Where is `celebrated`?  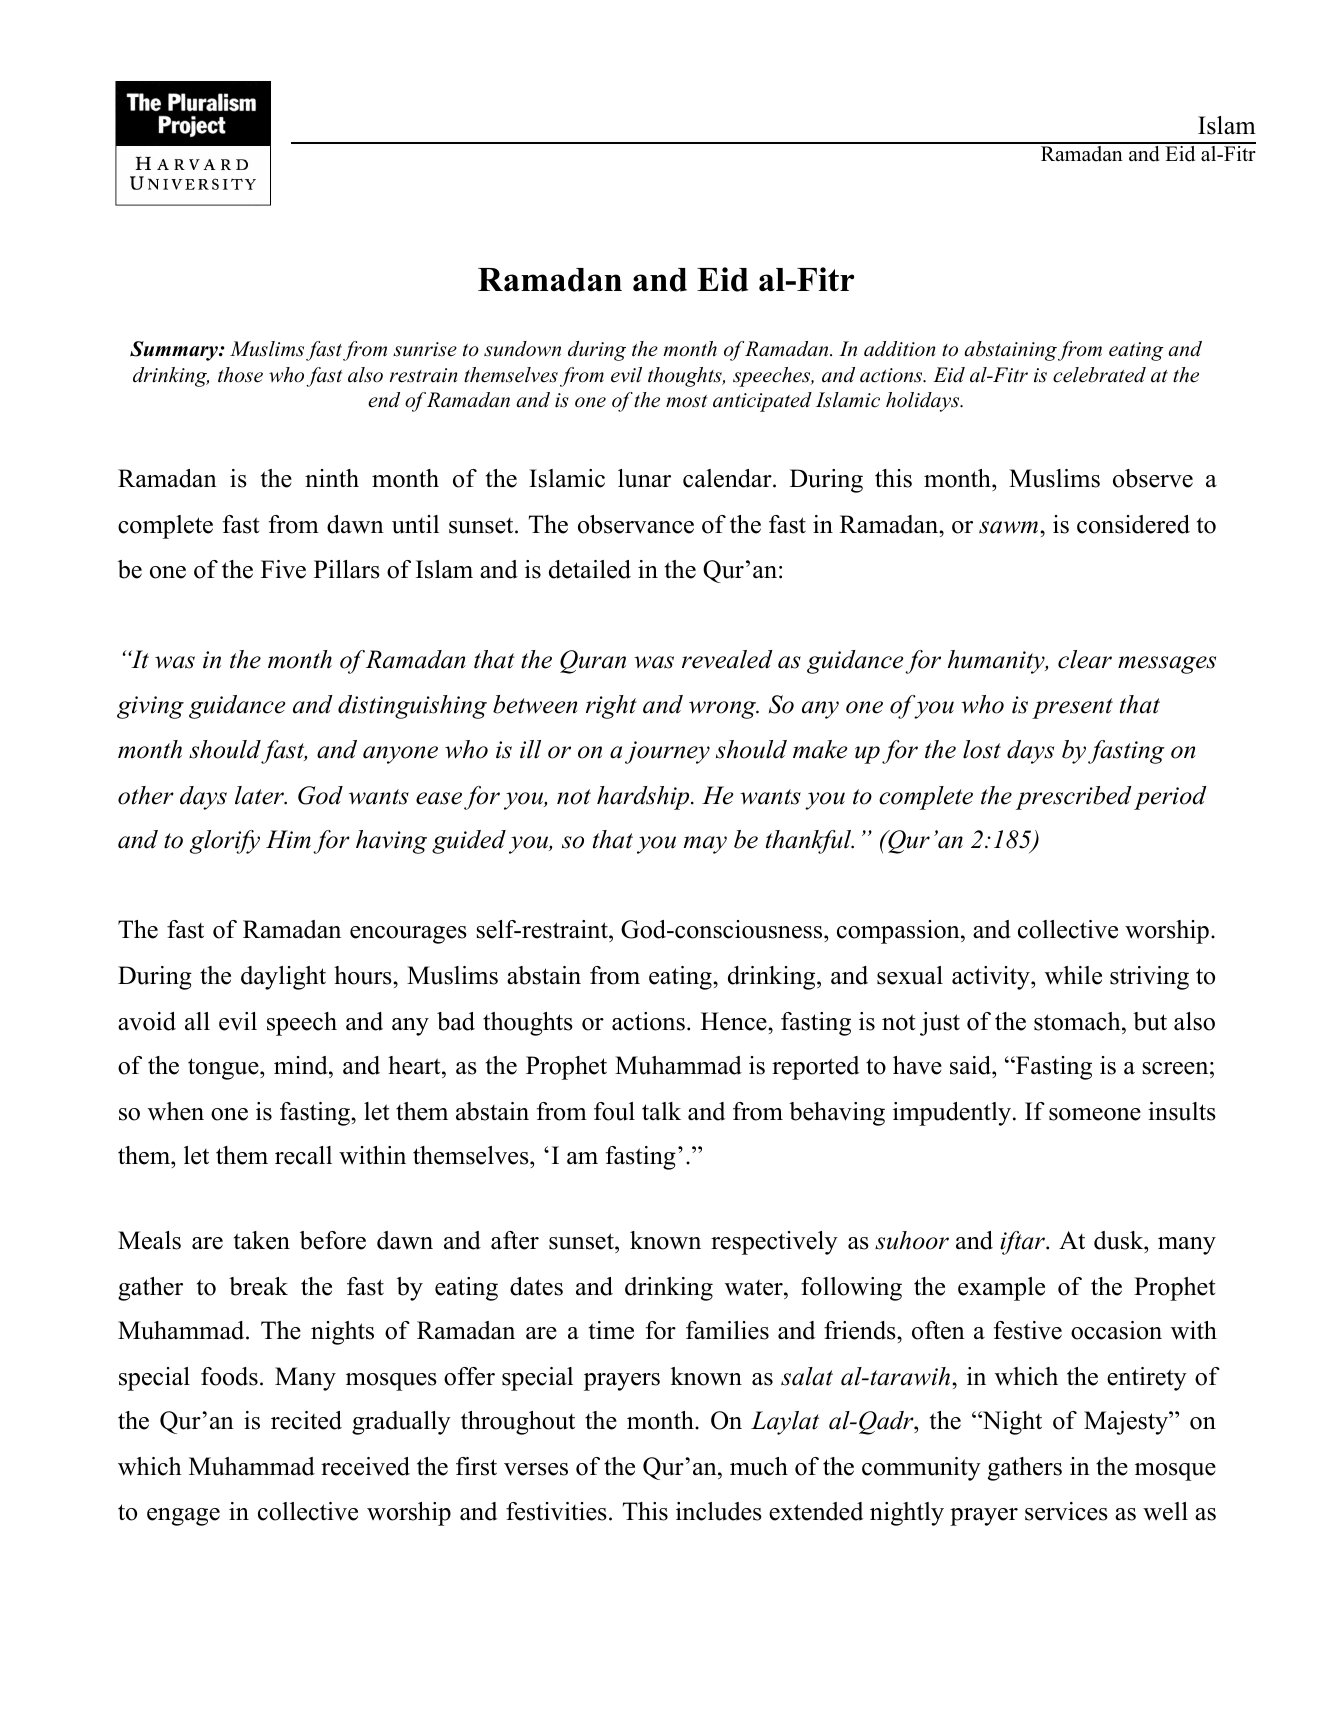
celebrated is located at coordinates (1099, 375).
